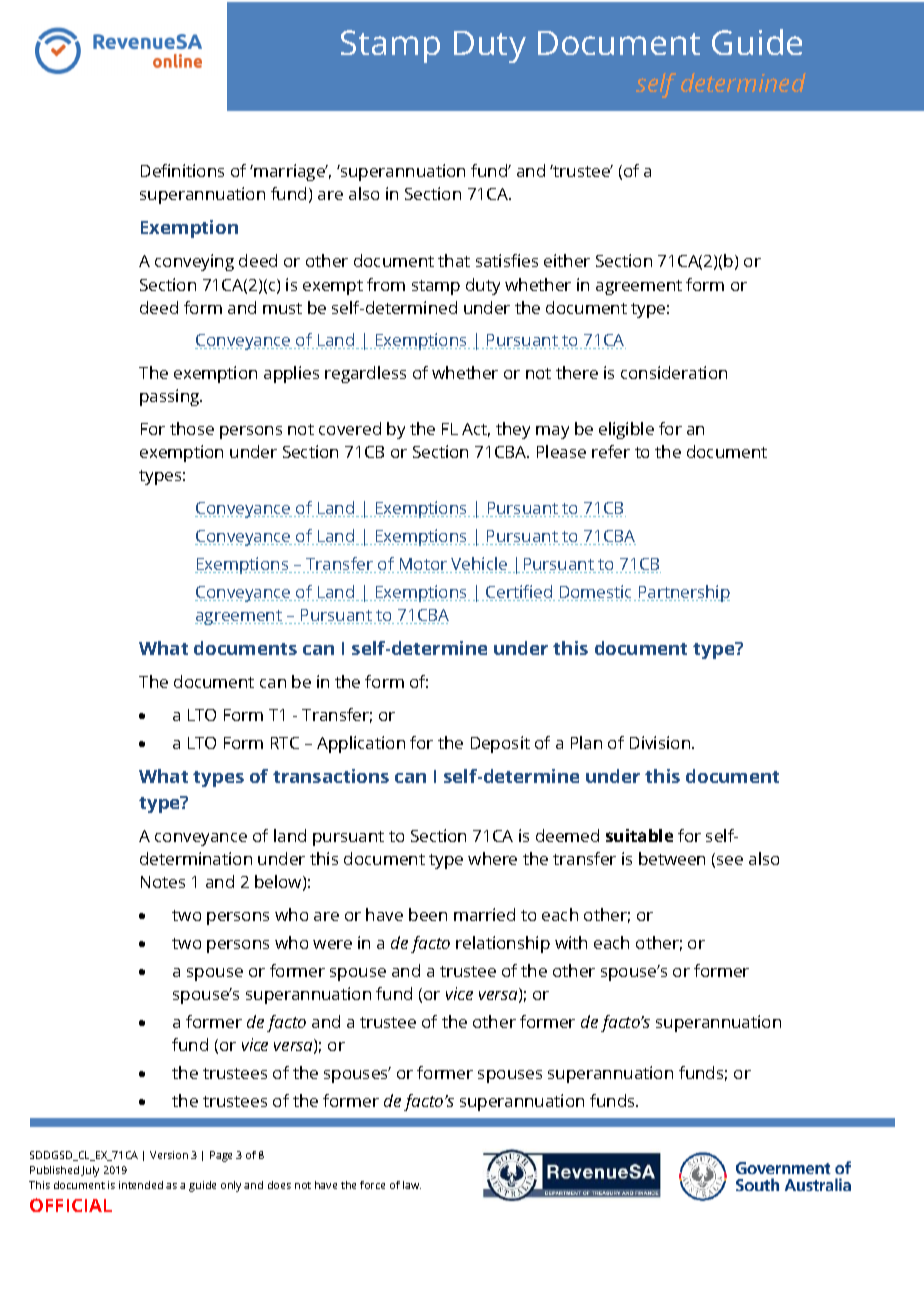 The width and height of the image is (924, 1308). Describe the element at coordinates (661, 742) in the image. I see `Division` at that location.
